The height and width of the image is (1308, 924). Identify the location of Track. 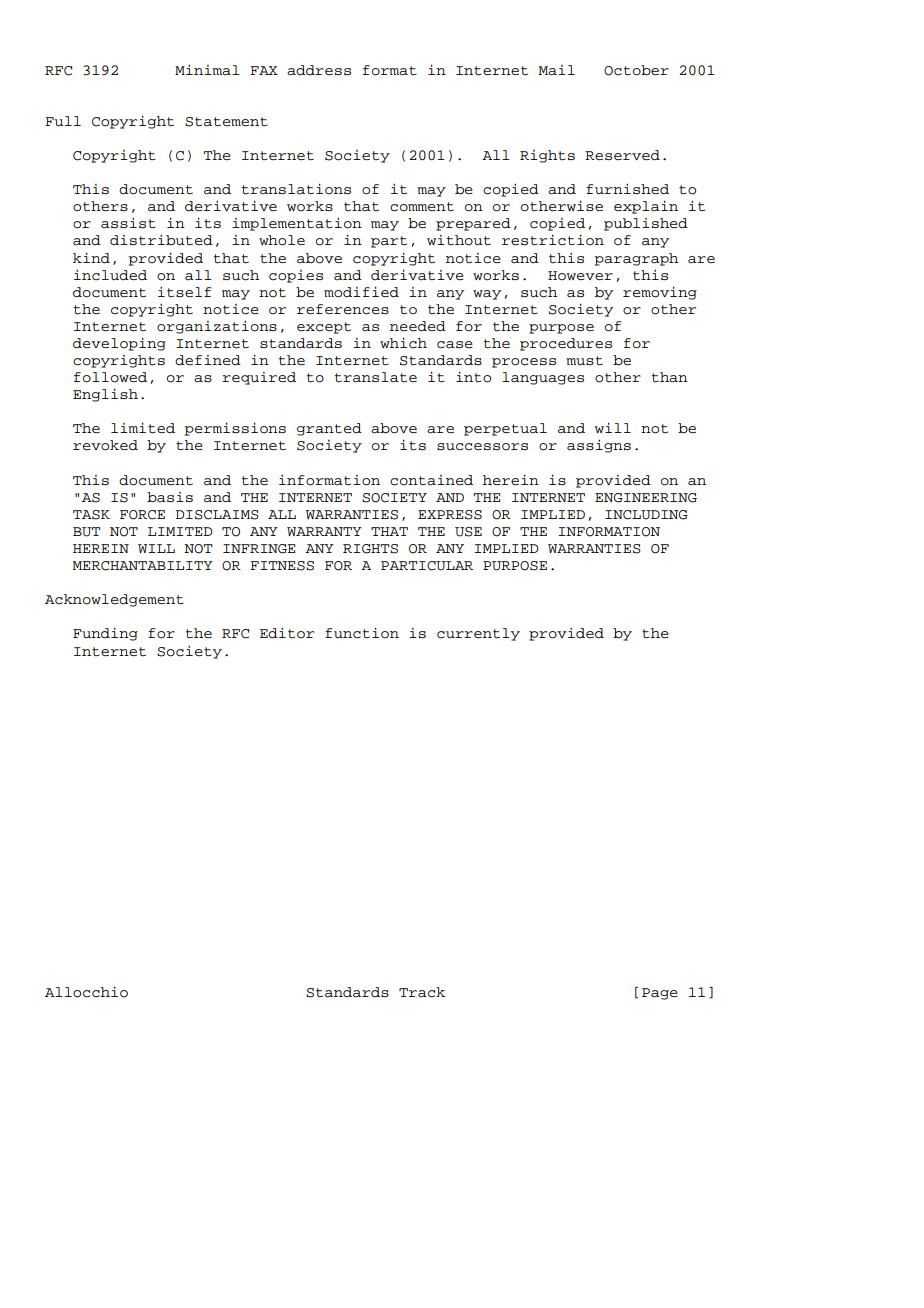
(422, 992).
